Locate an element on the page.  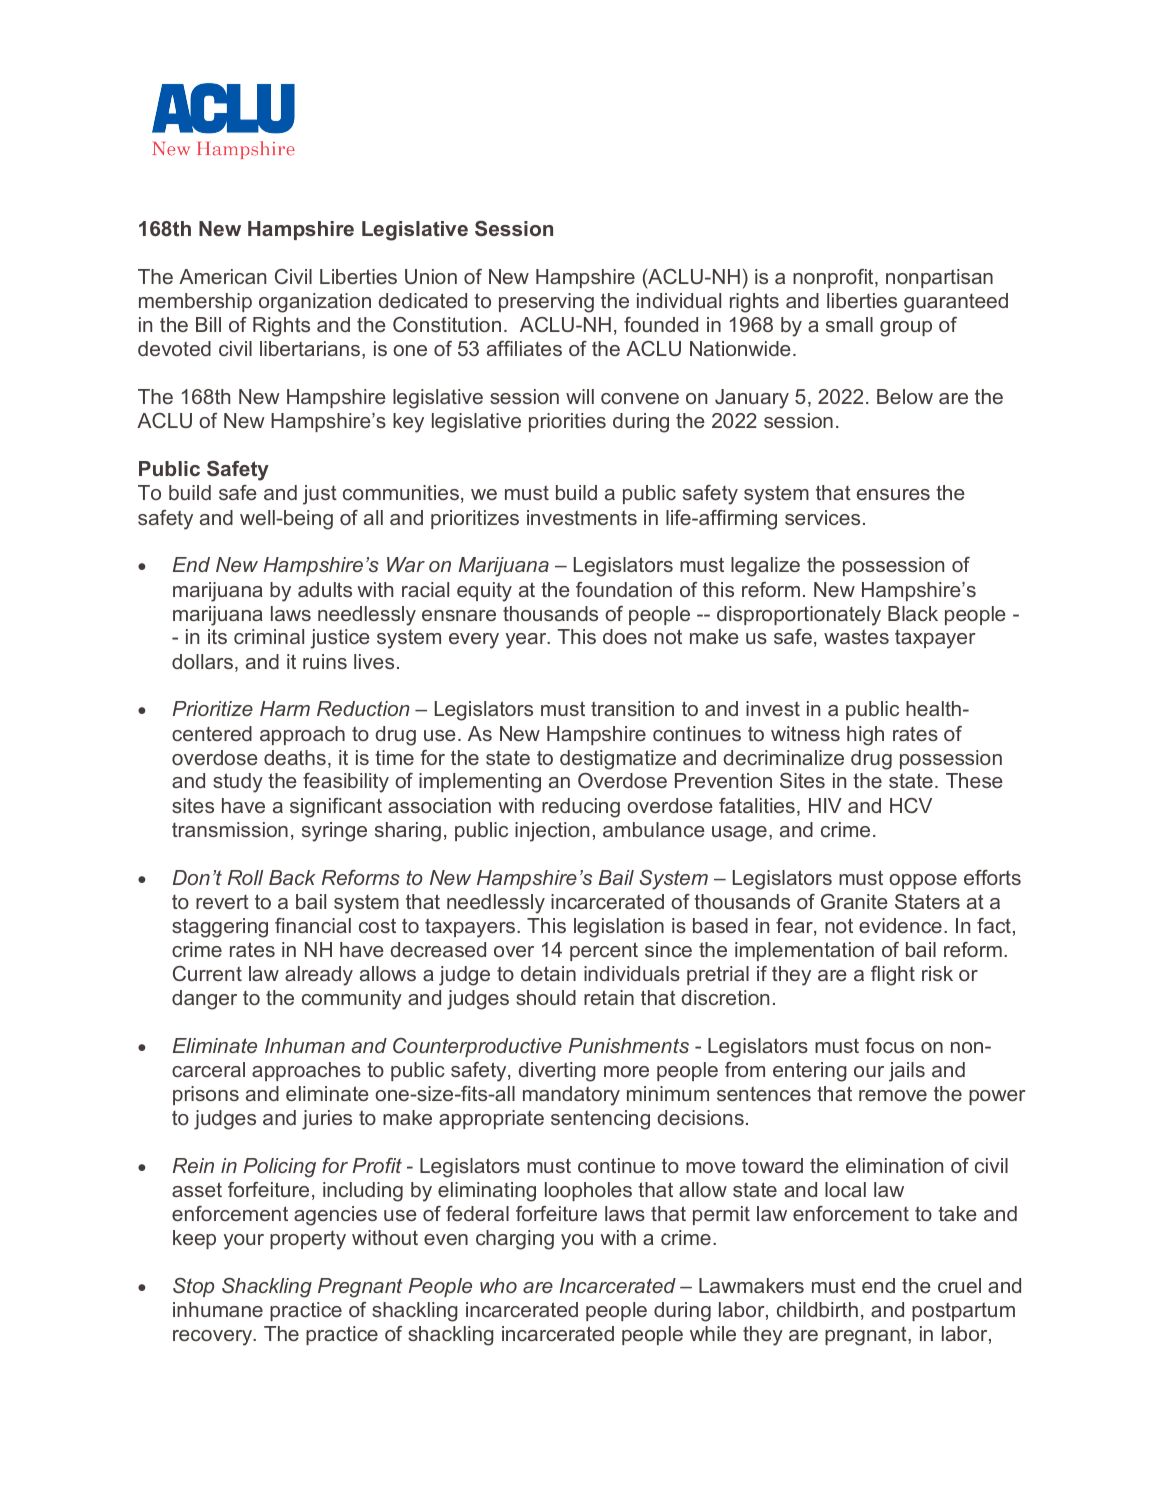
organization is located at coordinates (315, 303).
